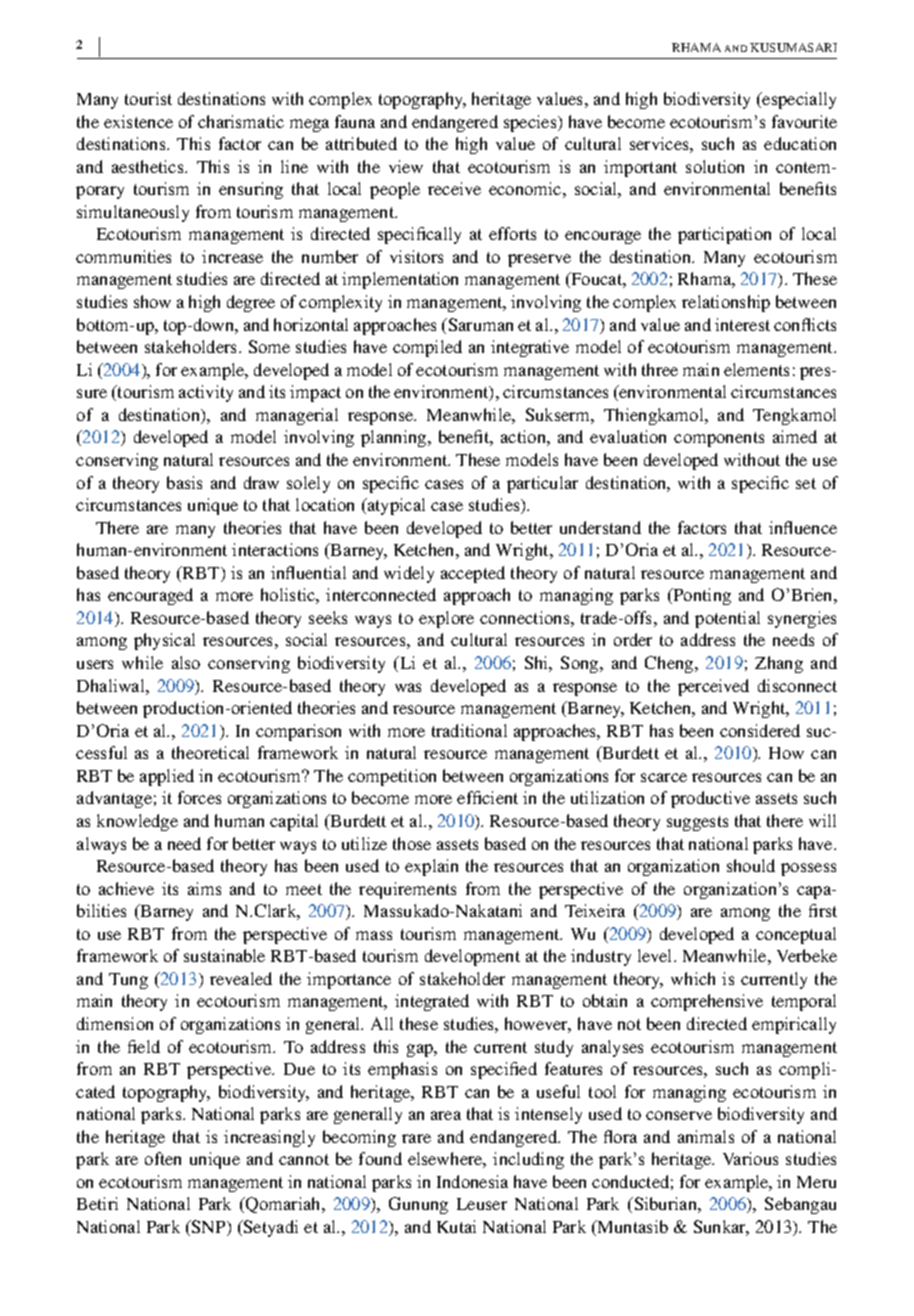 This screenshot has height=1316, width=914. What do you see at coordinates (715, 166) in the screenshot?
I see `solution` at bounding box center [715, 166].
